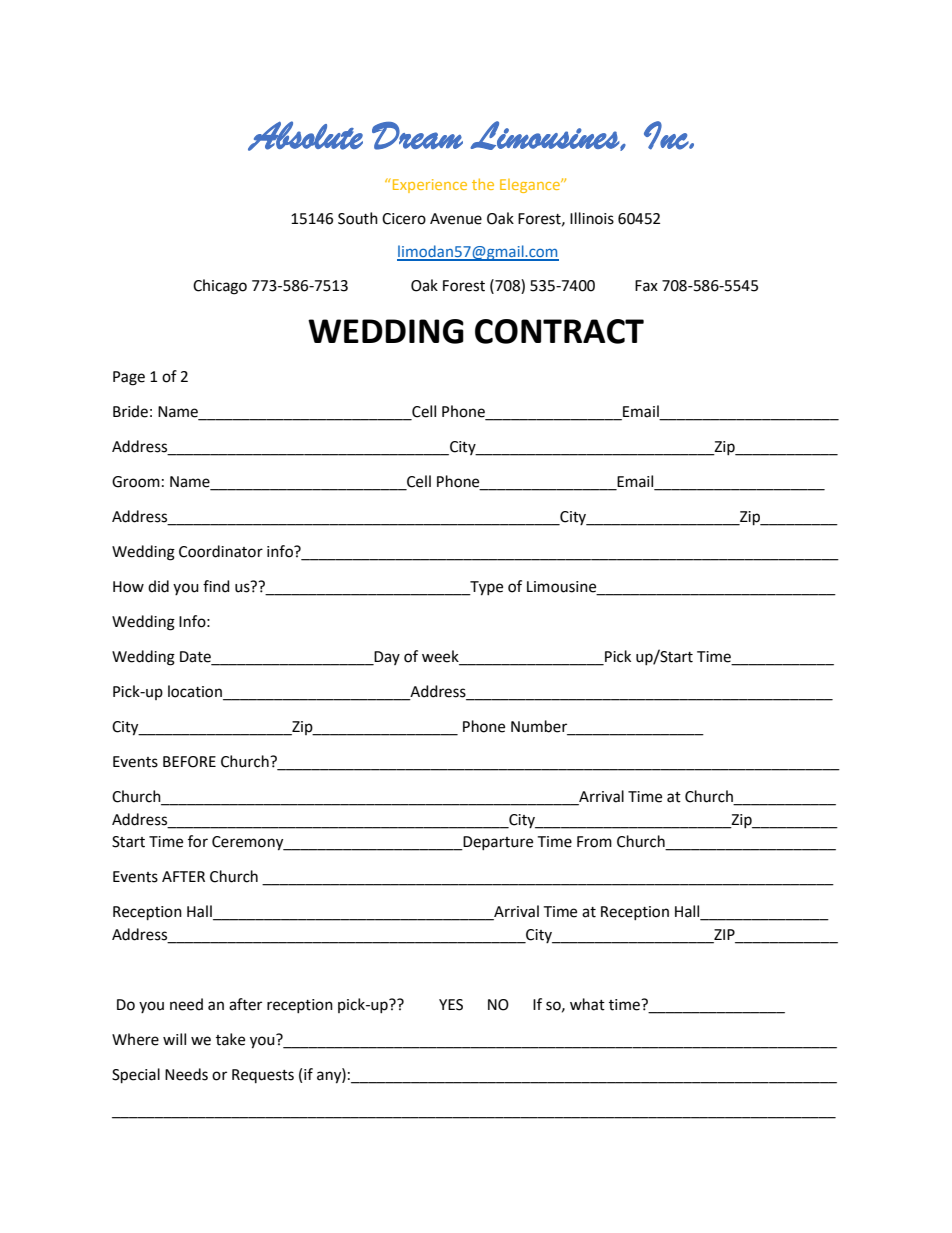 The width and height of the page is (952, 1233). Describe the element at coordinates (587, 1004) in the page. I see `what` at that location.
